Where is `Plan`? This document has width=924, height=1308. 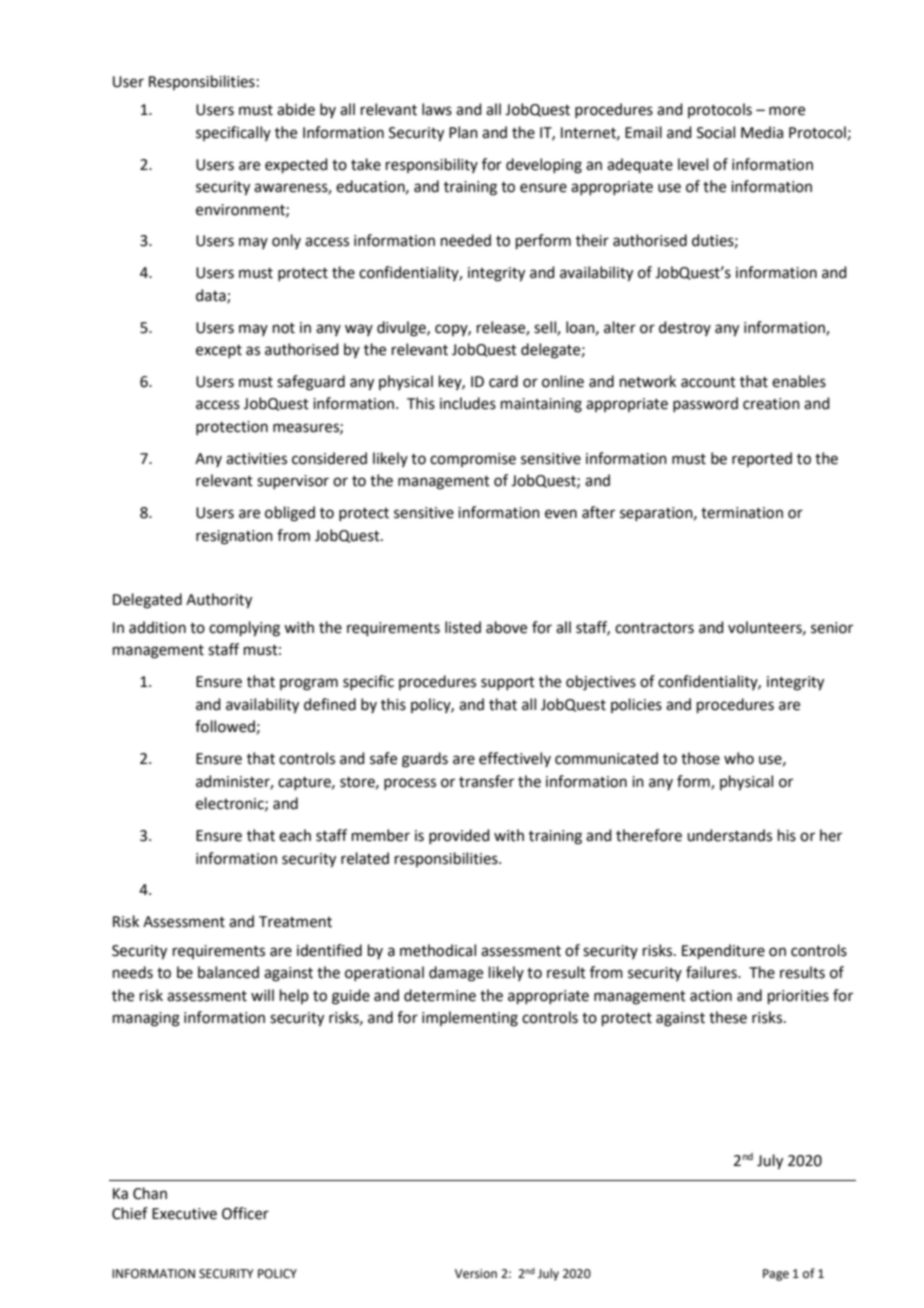 Plan is located at coordinates (463, 132).
